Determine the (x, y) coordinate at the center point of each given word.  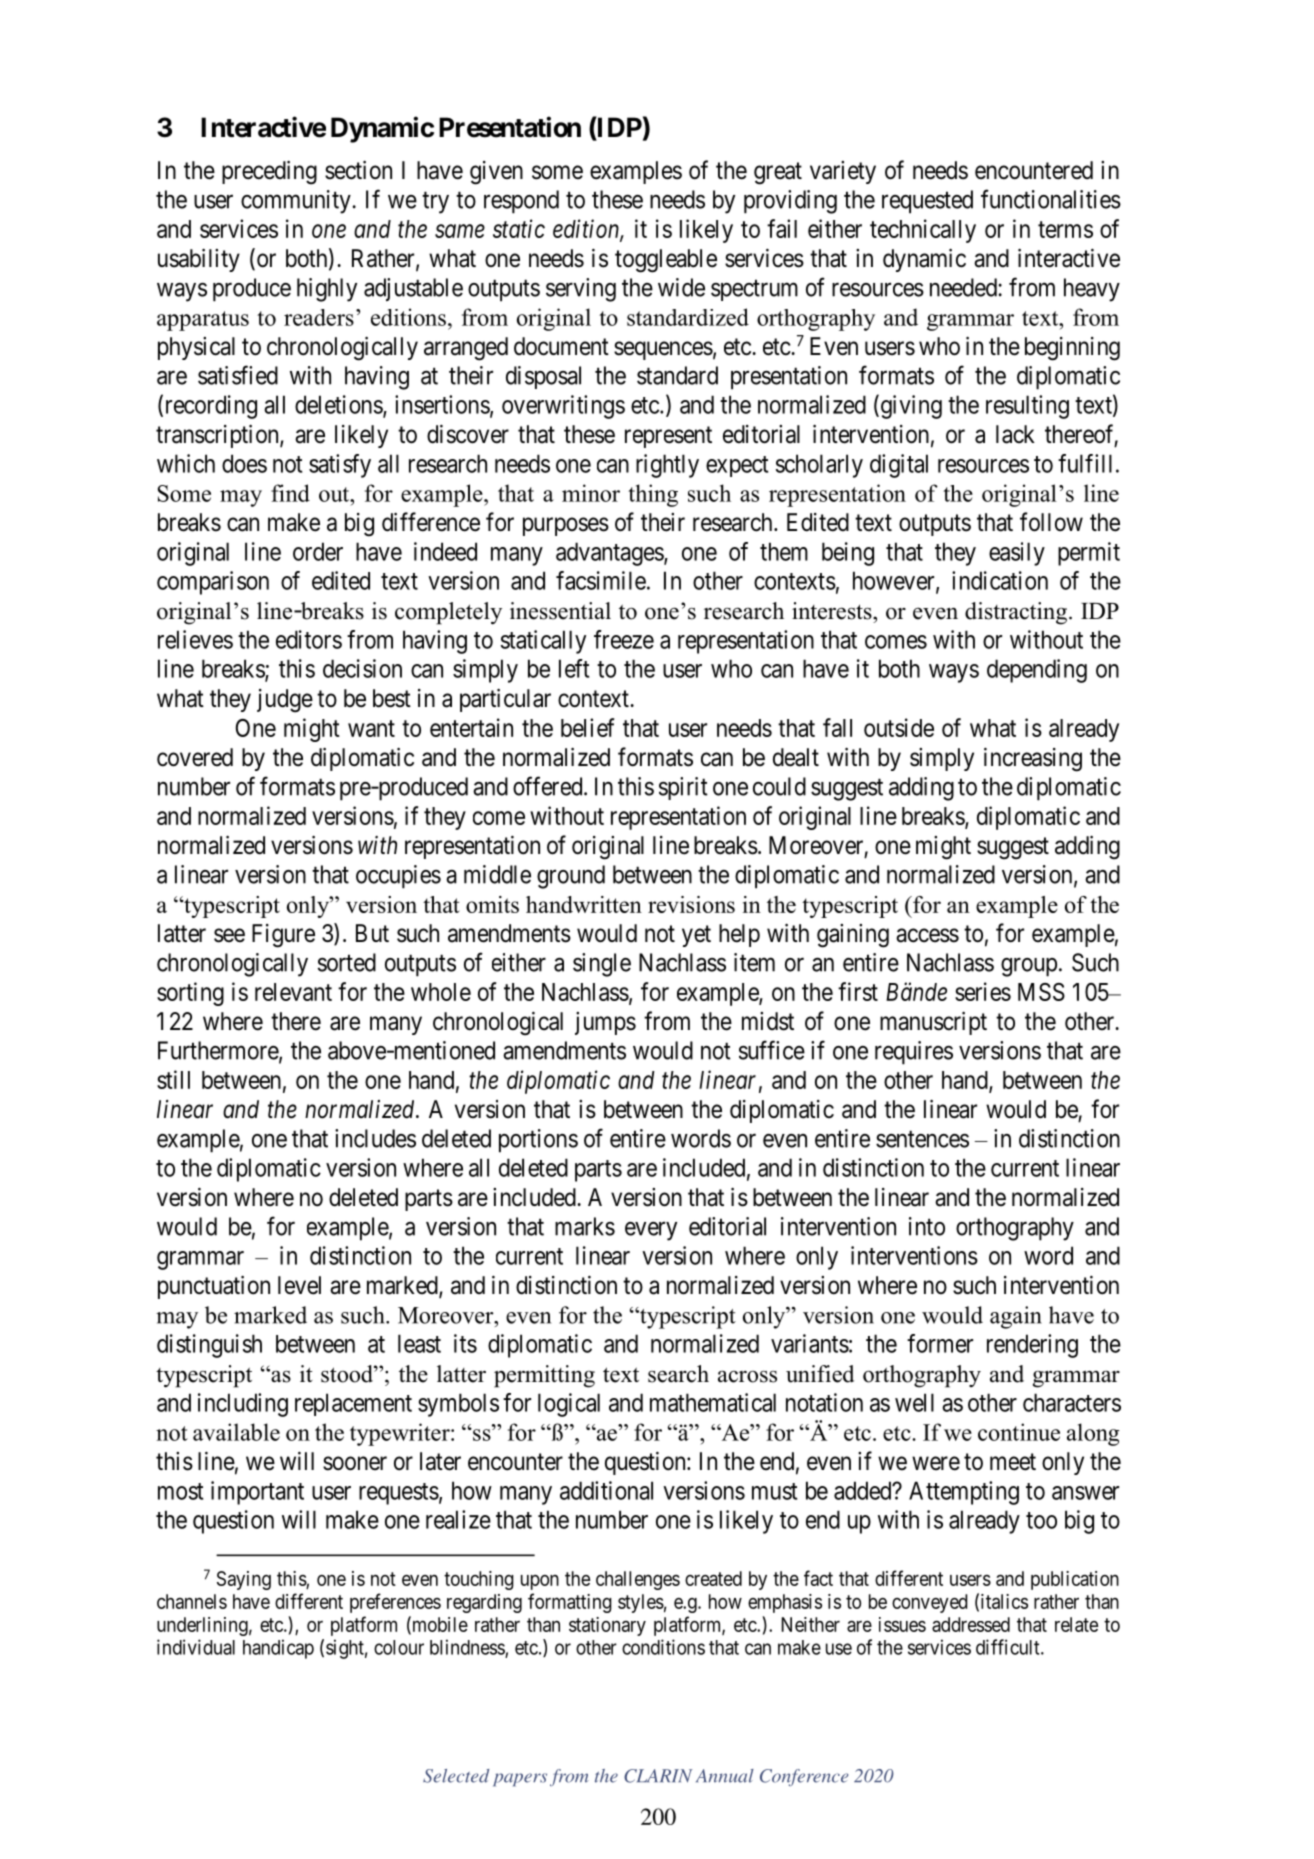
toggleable (666, 261)
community (296, 202)
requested (927, 202)
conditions (663, 1647)
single (602, 965)
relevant (293, 992)
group (1029, 967)
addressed (971, 1624)
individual (196, 1647)
